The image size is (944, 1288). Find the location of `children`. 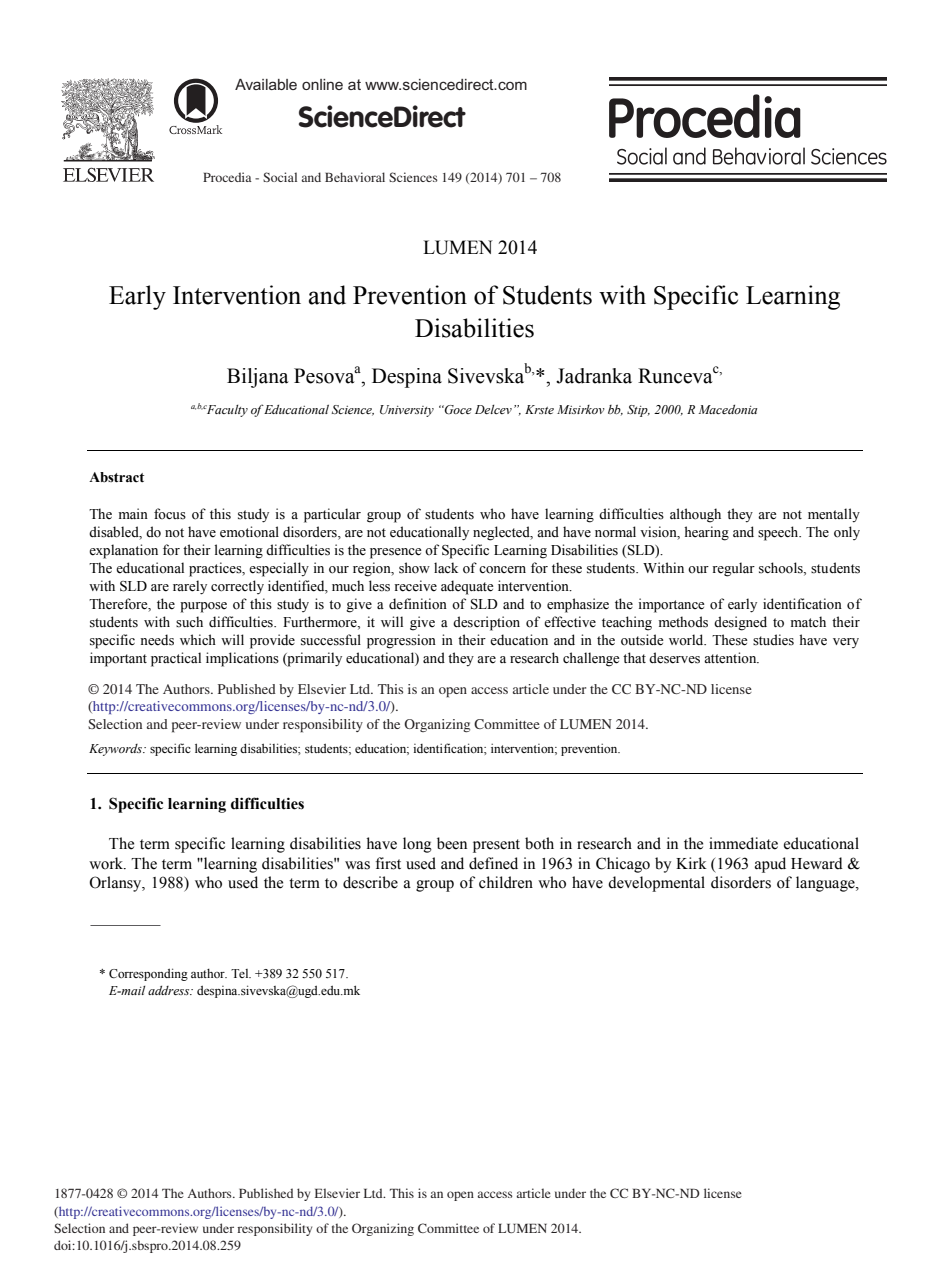

children is located at coordinates (506, 882).
